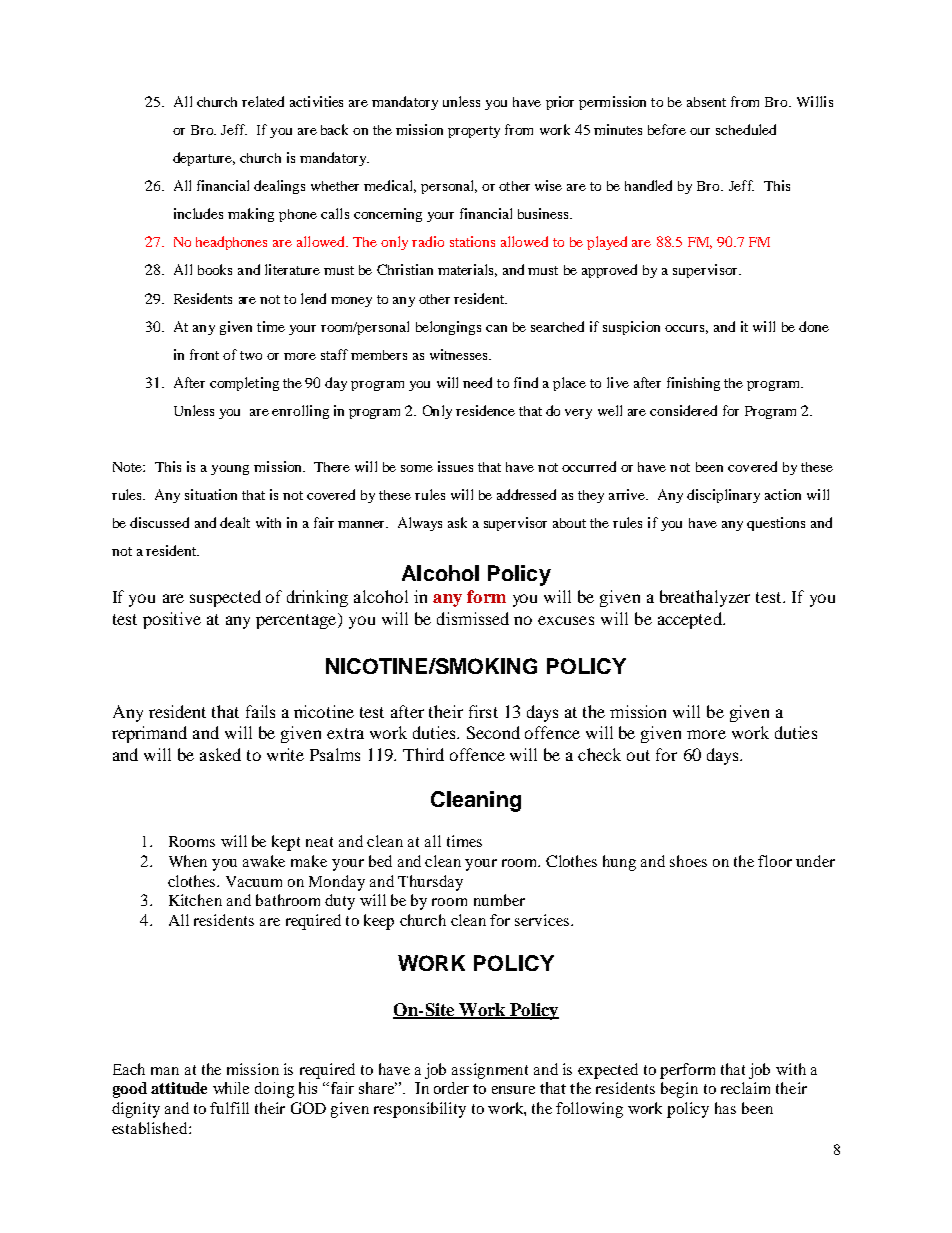  What do you see at coordinates (746, 129) in the screenshot?
I see `scheduled` at bounding box center [746, 129].
